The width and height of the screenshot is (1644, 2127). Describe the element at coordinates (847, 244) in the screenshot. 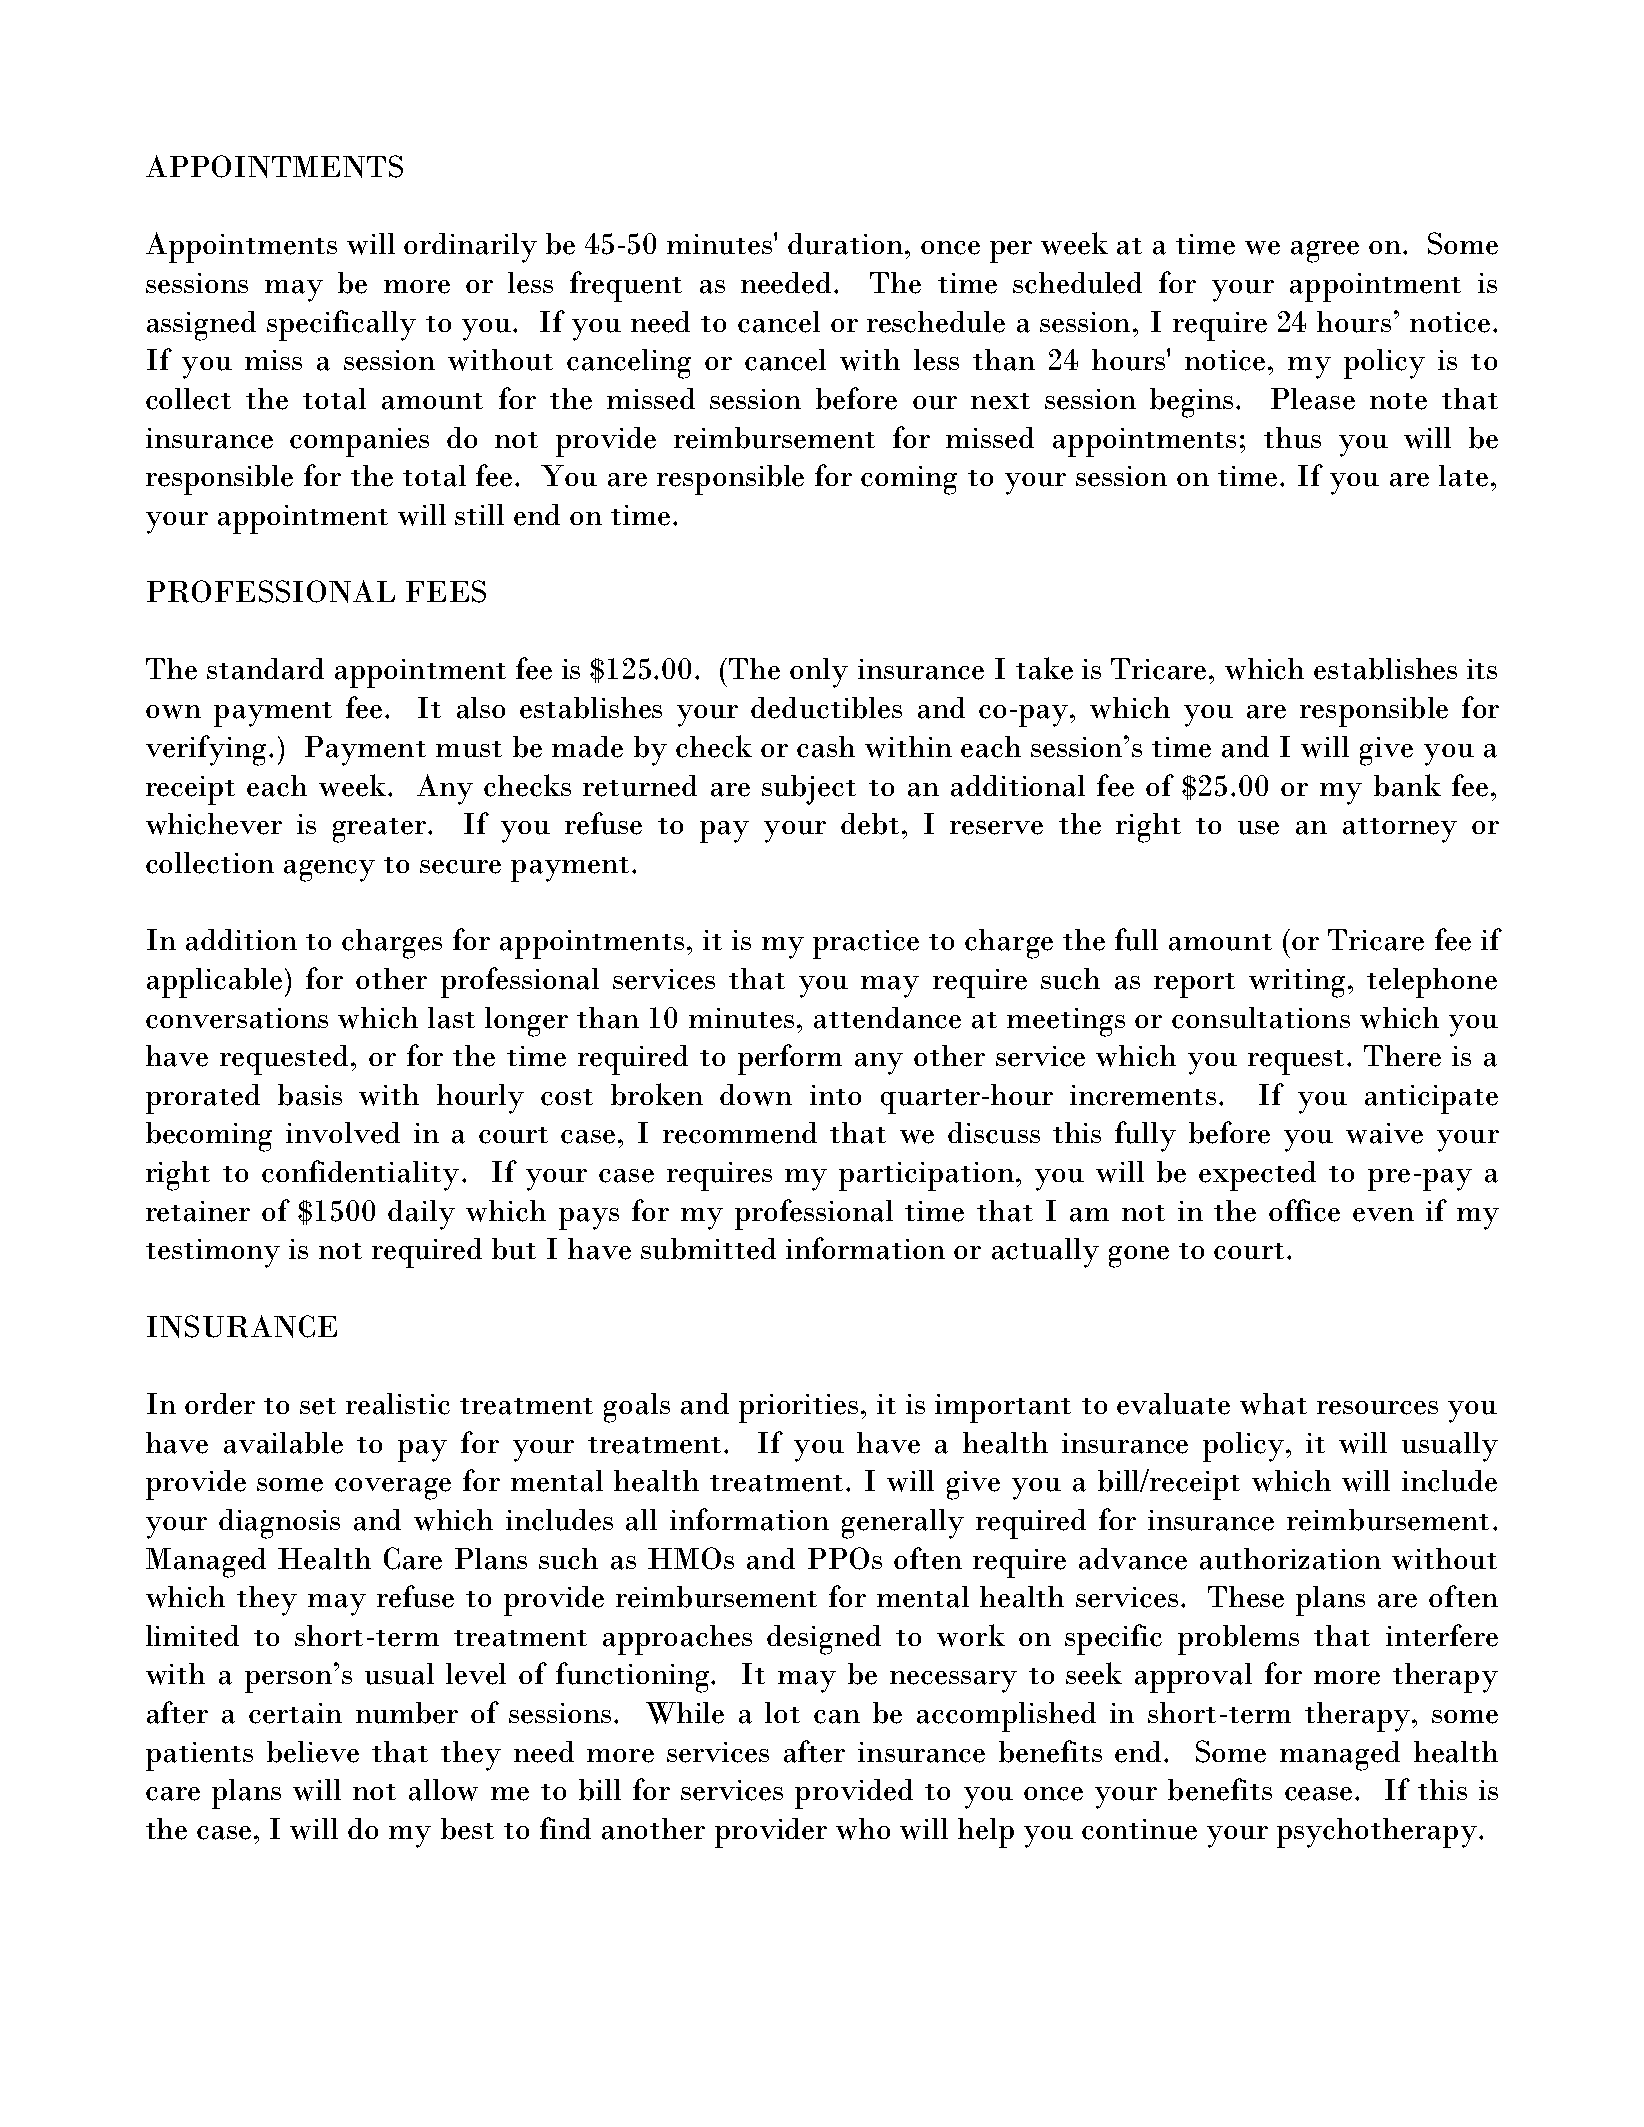

I see `duration` at that location.
